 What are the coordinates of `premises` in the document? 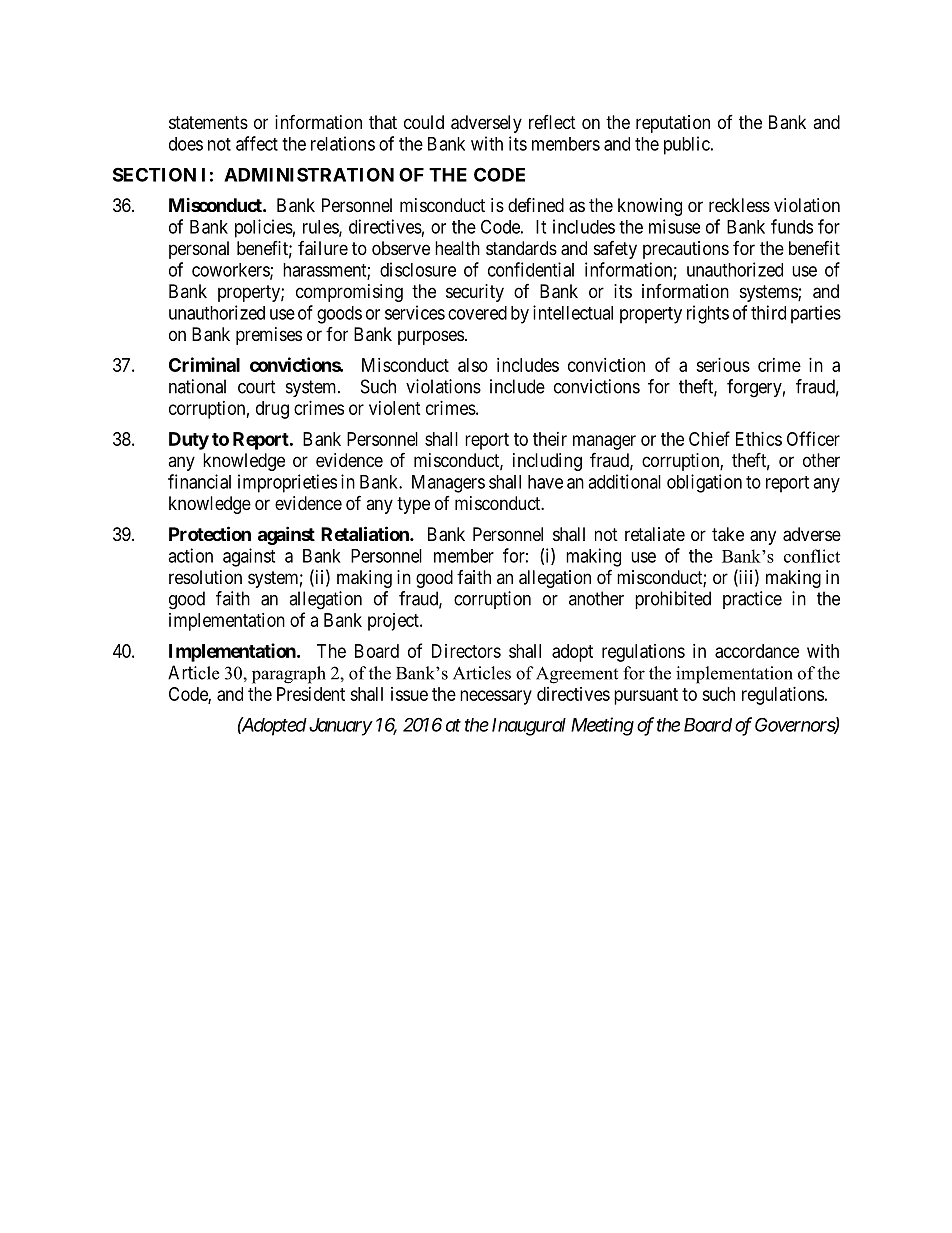 It's located at (269, 336).
